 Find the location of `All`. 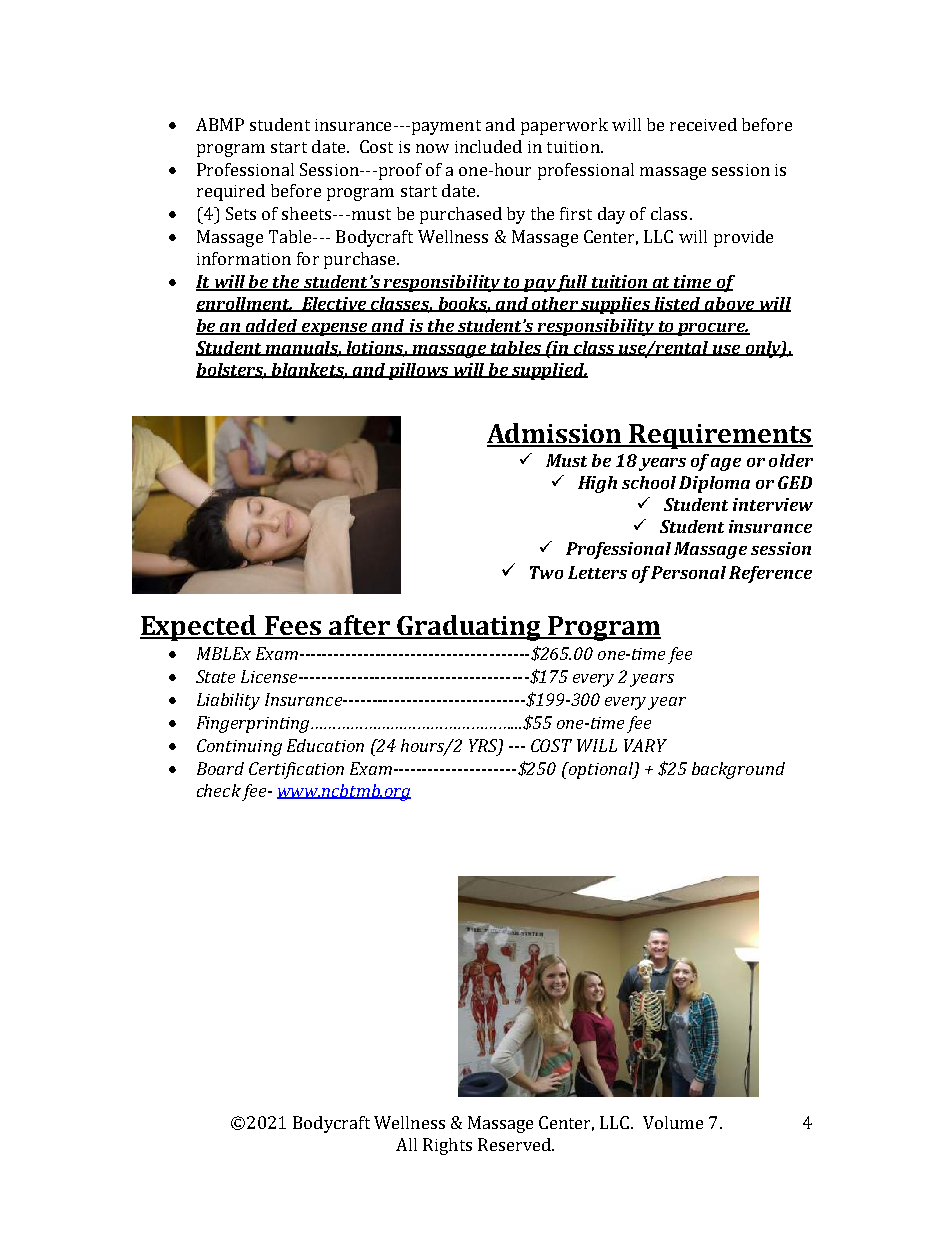

All is located at coordinates (406, 1144).
